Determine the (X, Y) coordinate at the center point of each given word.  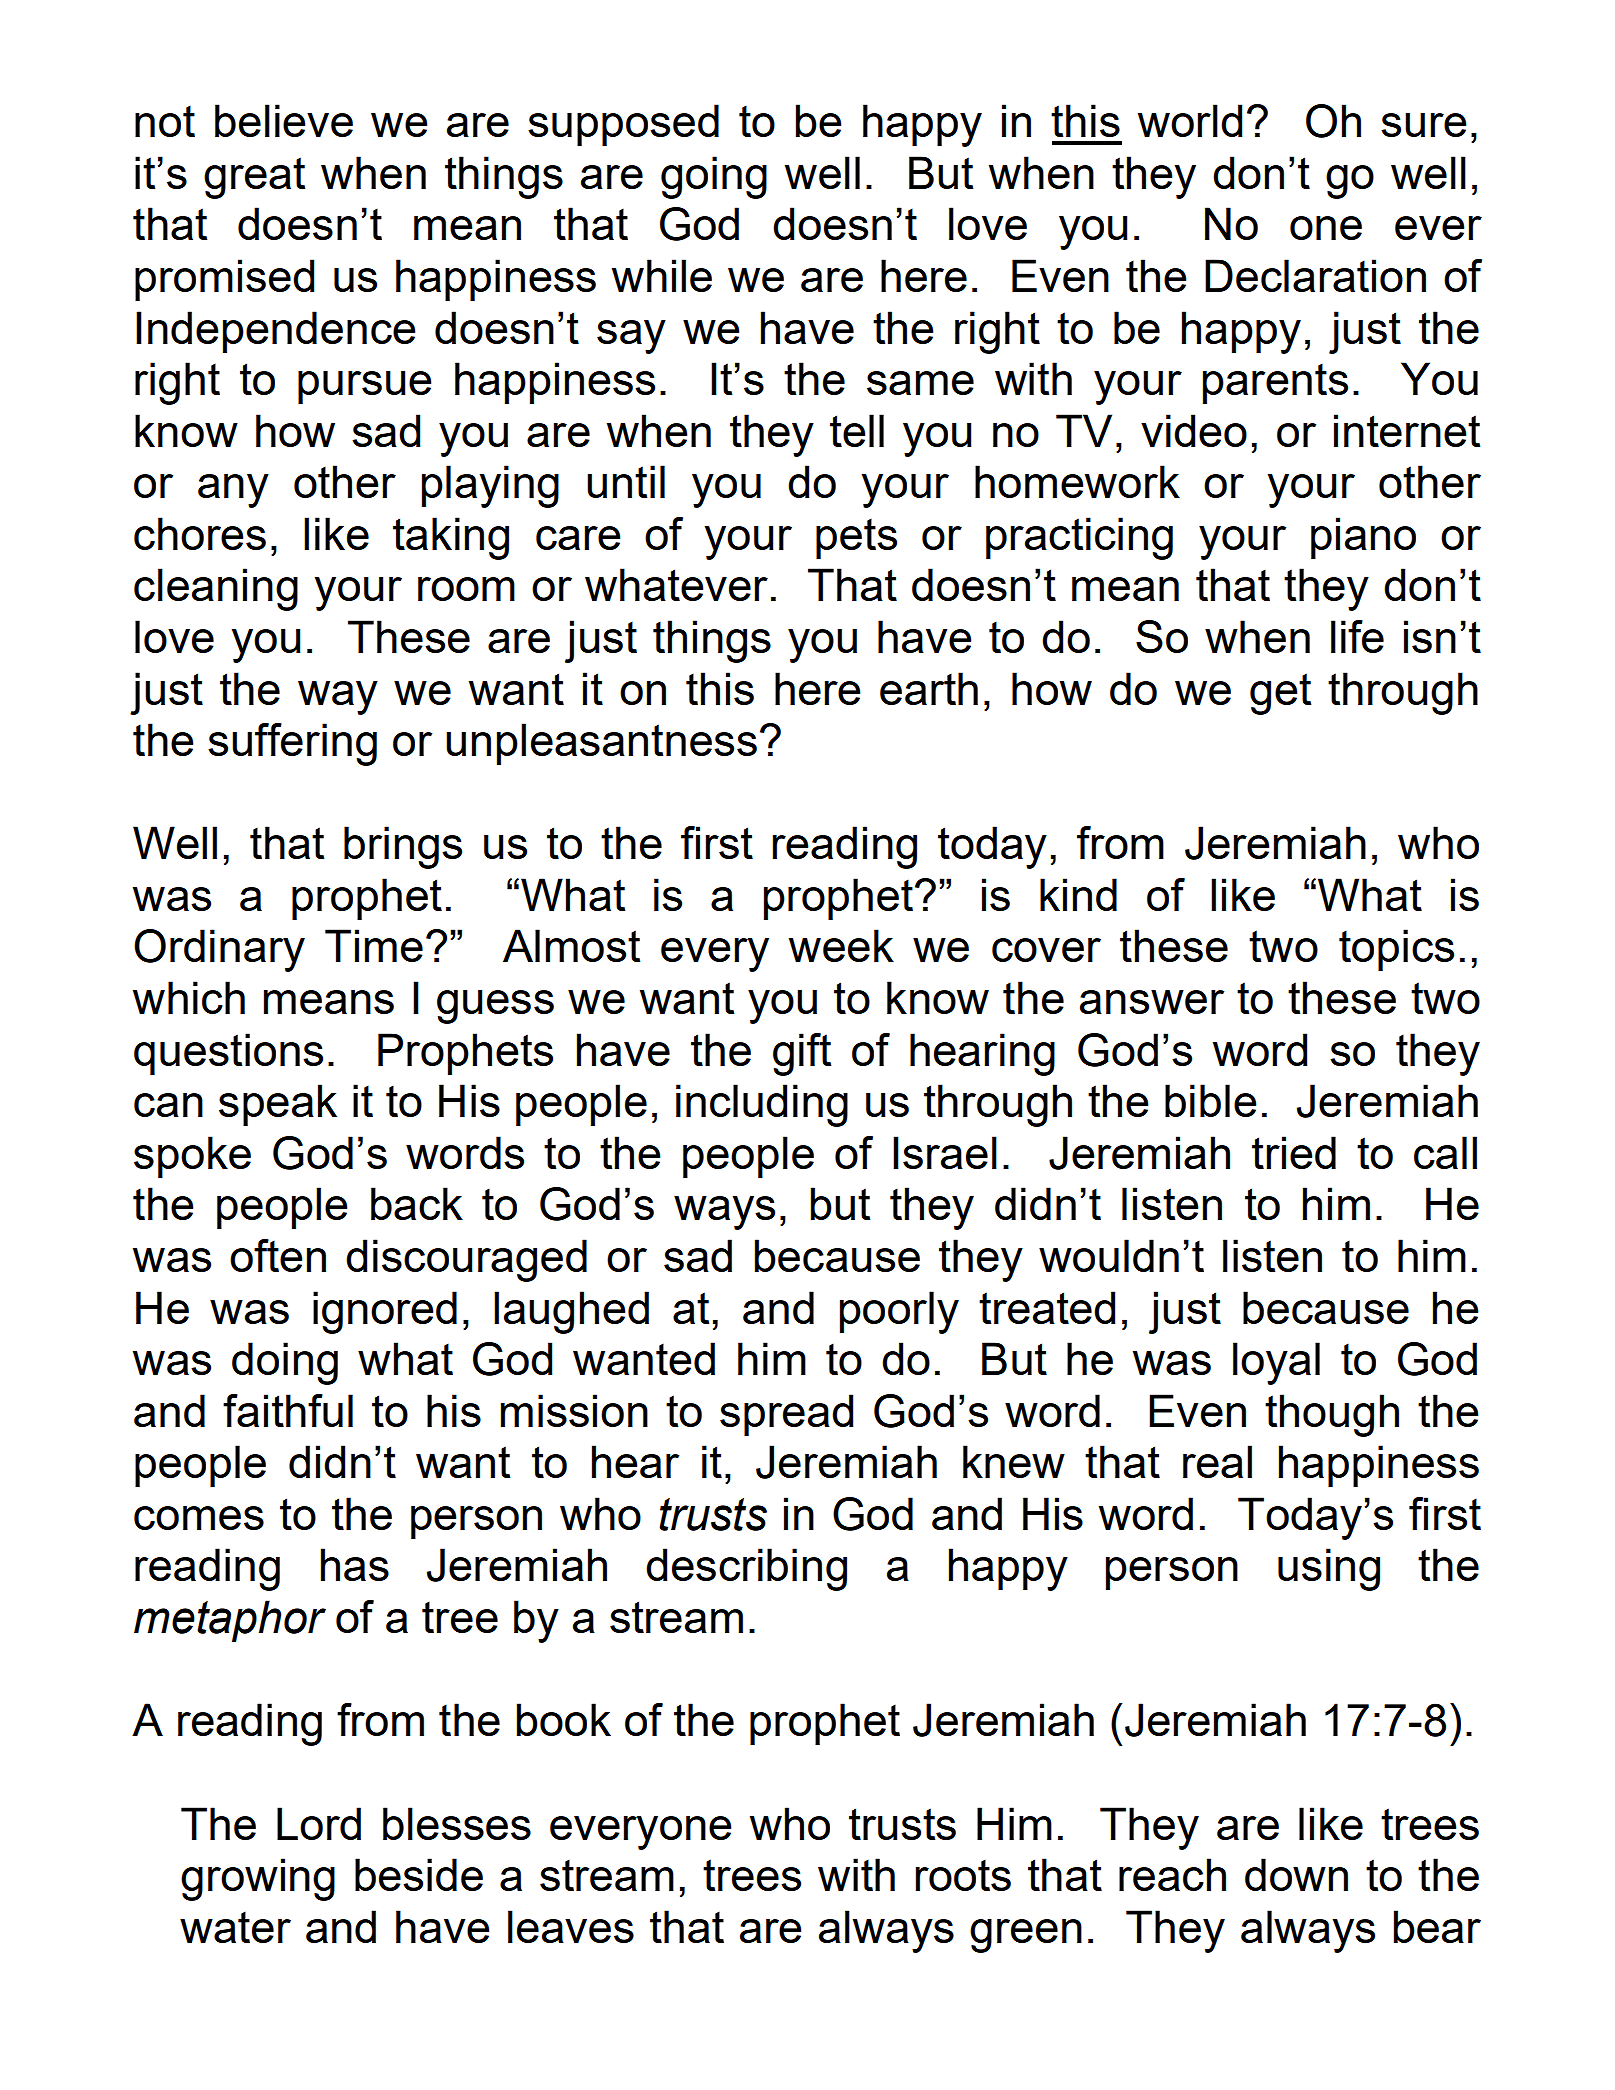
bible (1211, 1100)
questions (228, 1054)
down (1296, 1874)
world (1190, 120)
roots (963, 1875)
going (714, 177)
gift (802, 1054)
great (254, 178)
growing (258, 1879)
